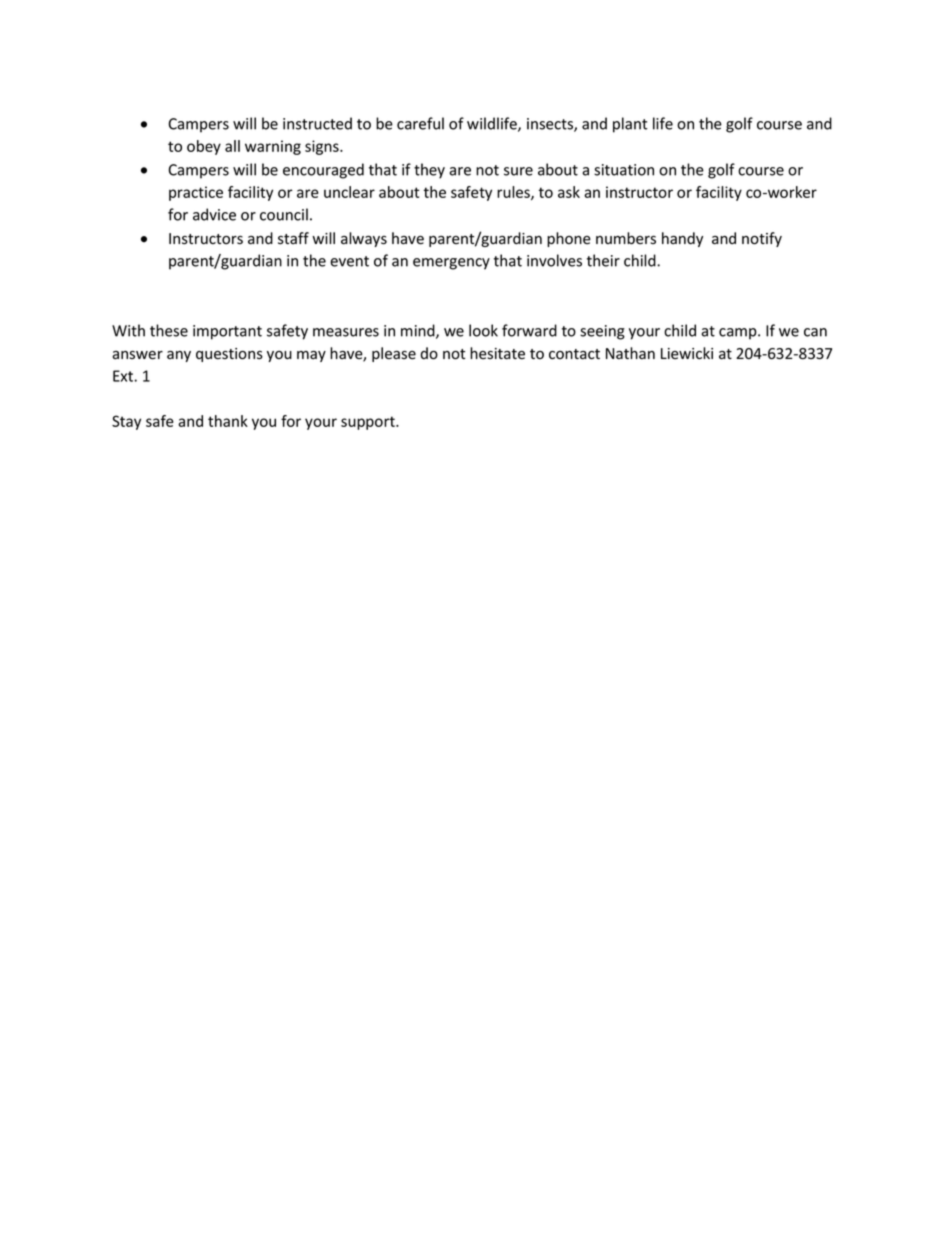 Image resolution: width=952 pixels, height=1233 pixels. Describe the element at coordinates (420, 123) in the screenshot. I see `careful` at that location.
